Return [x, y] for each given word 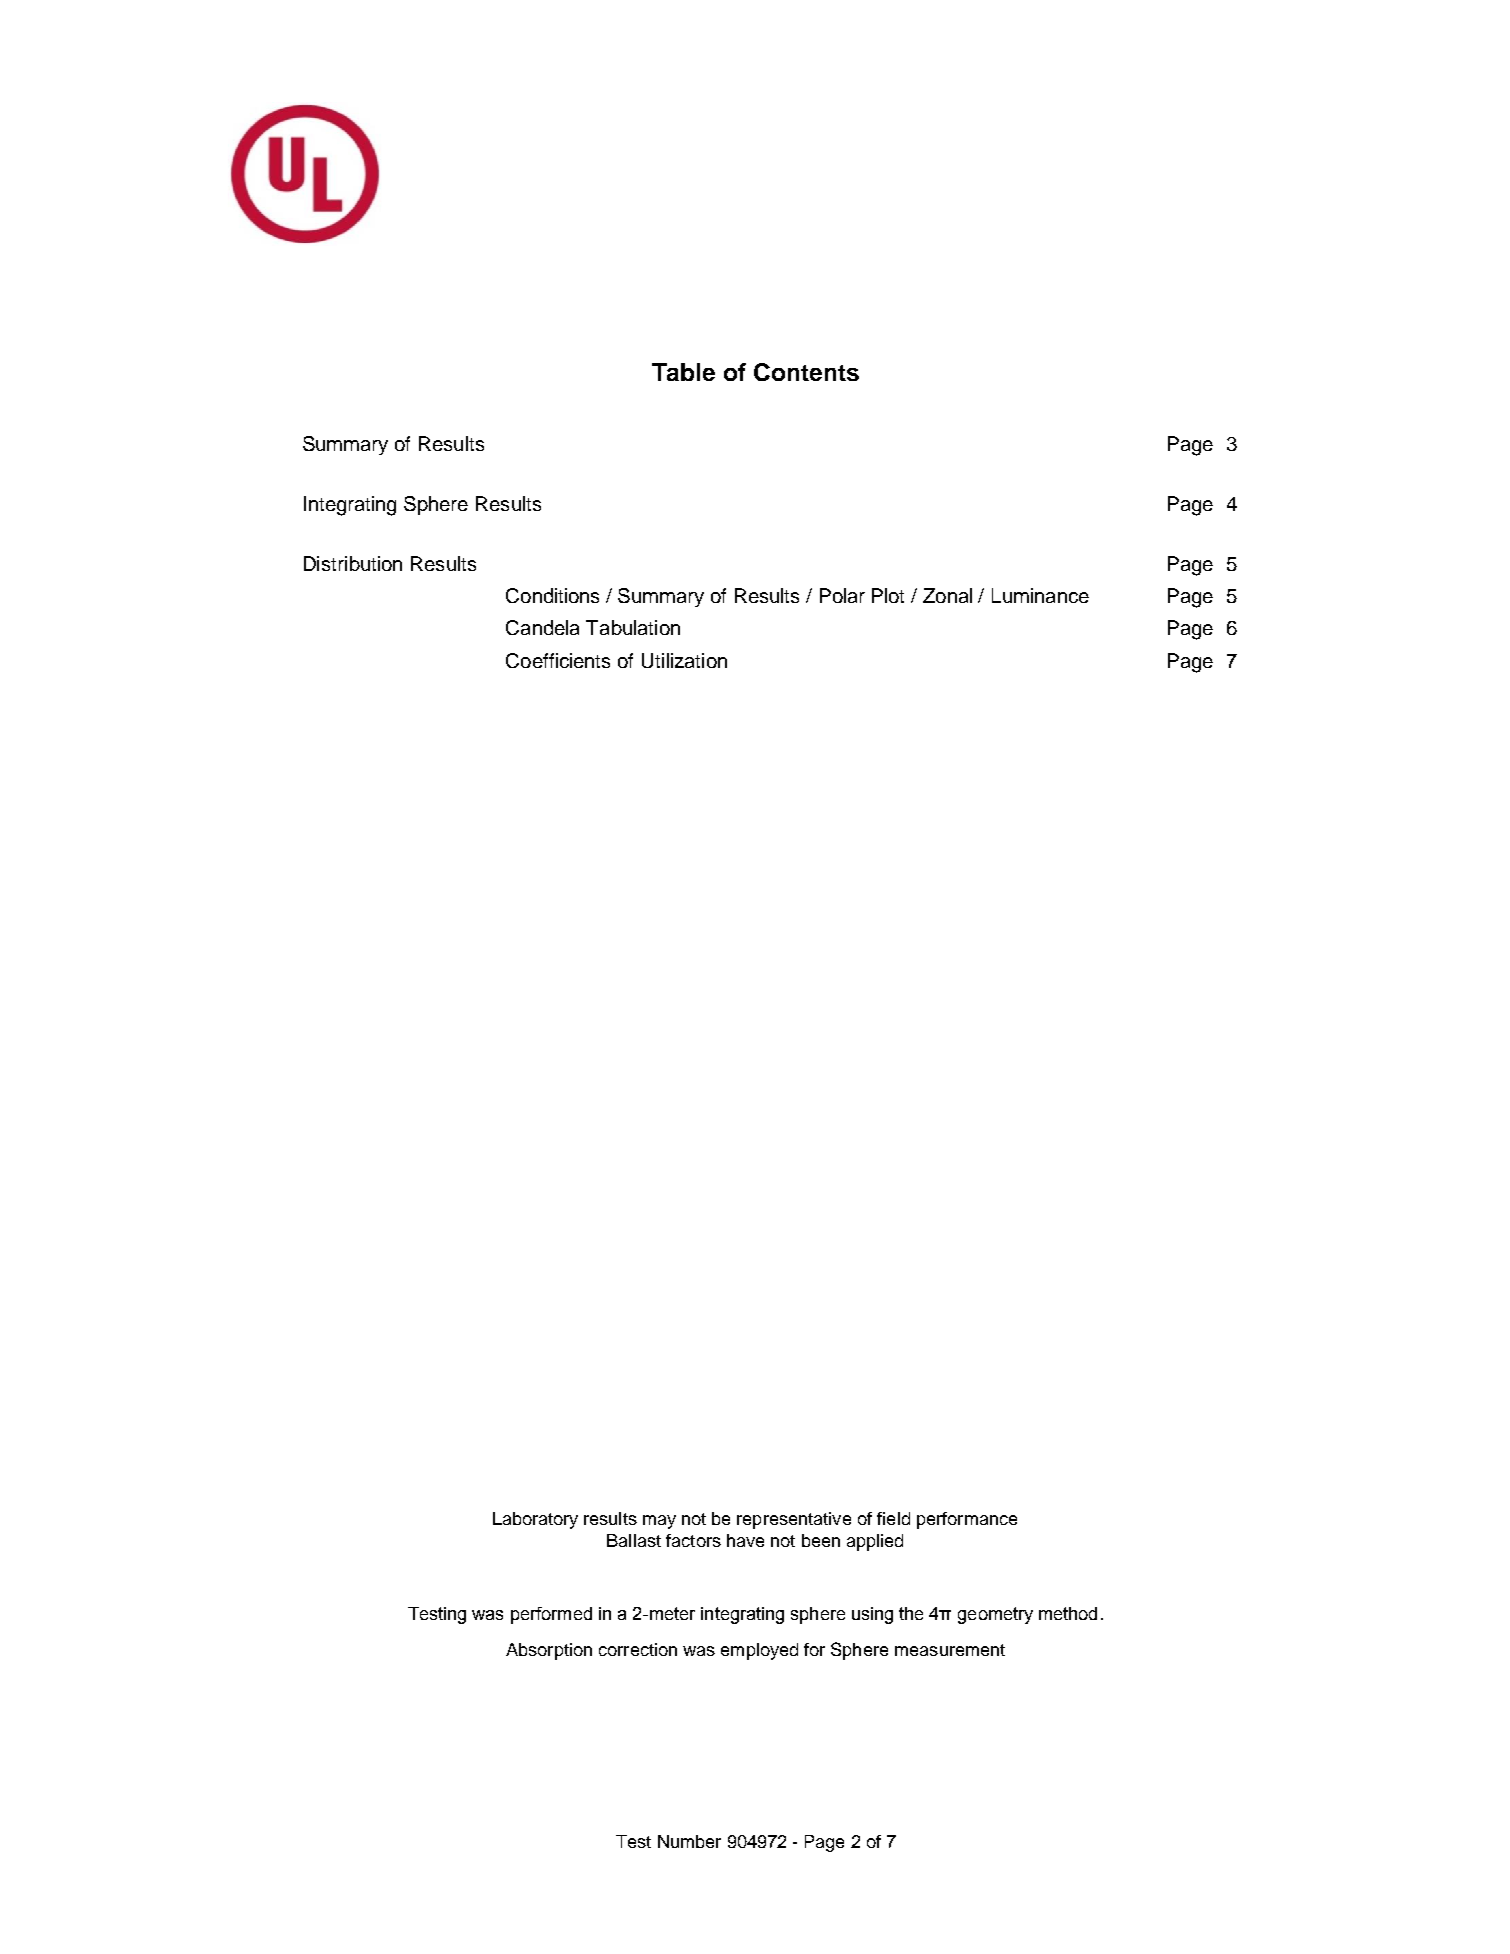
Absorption [549, 1651]
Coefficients [558, 660]
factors [693, 1540]
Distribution [353, 563]
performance [967, 1520]
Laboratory [535, 1520]
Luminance [1040, 595]
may [659, 1522]
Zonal [947, 595]
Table [683, 372]
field [893, 1518]
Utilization [684, 660]
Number [689, 1841]
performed [551, 1615]
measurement [950, 1650]
